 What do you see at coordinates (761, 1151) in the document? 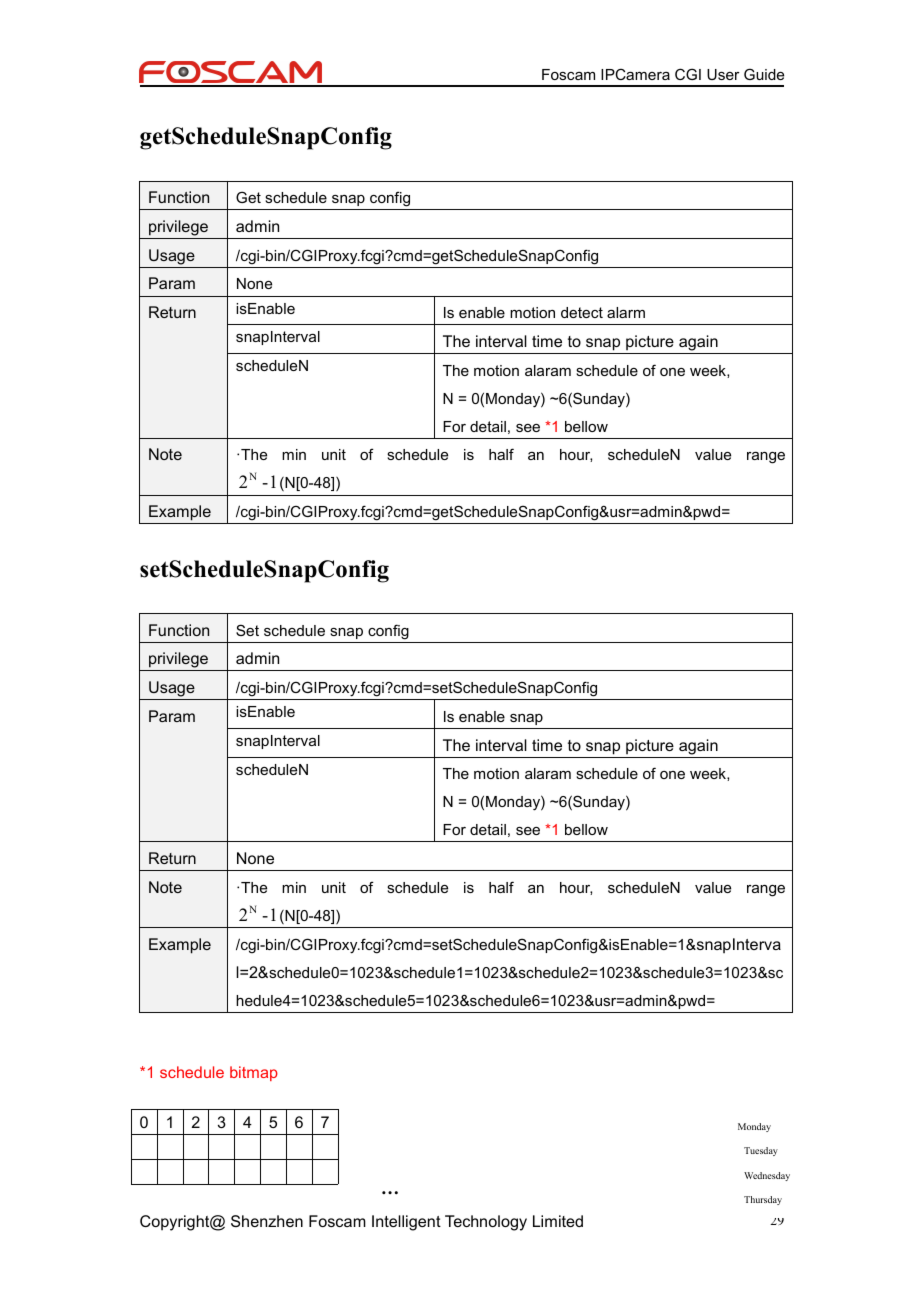
I see `Tuesday` at bounding box center [761, 1151].
